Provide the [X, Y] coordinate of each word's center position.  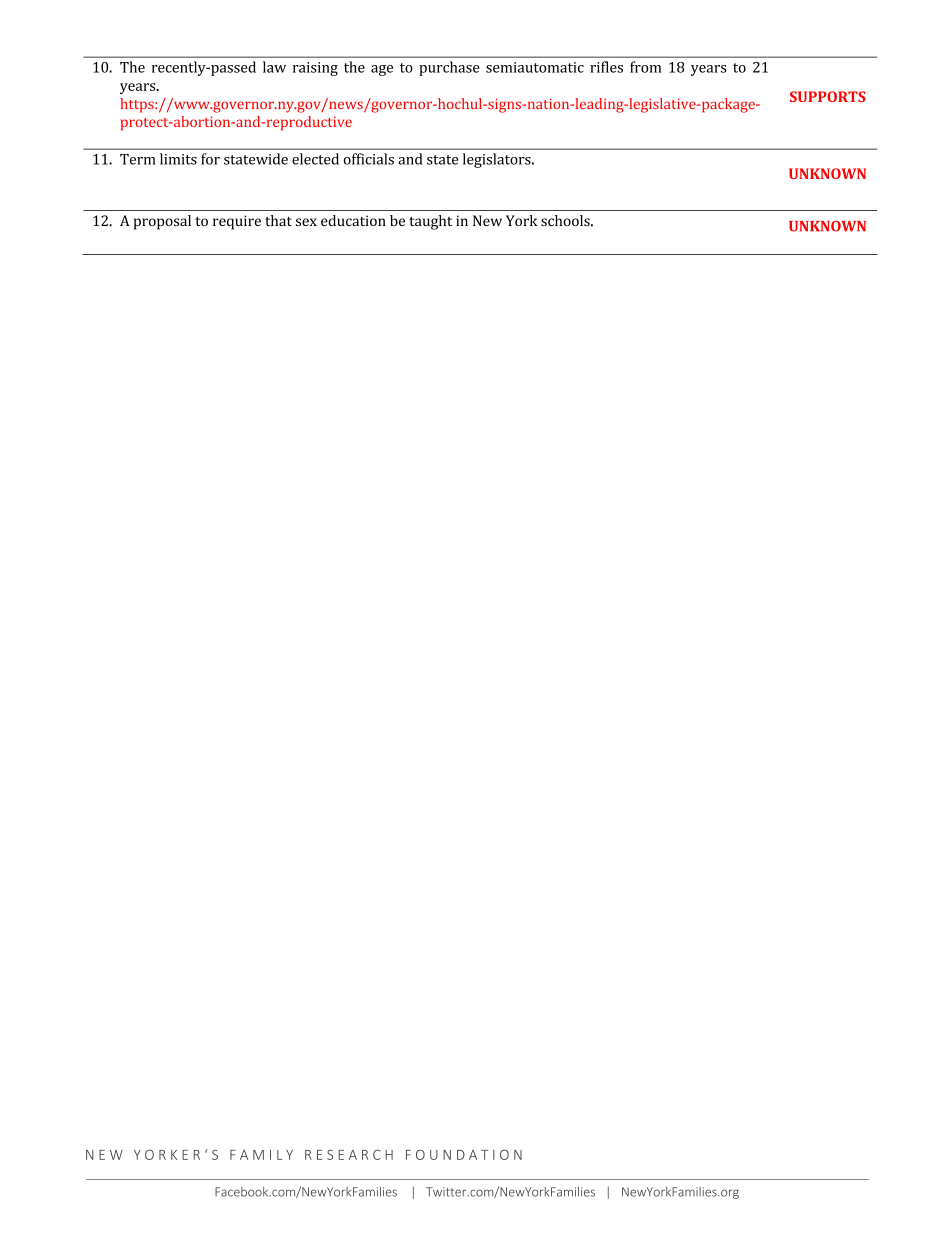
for [210, 159]
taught [430, 222]
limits [178, 159]
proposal [162, 222]
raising [315, 69]
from [646, 67]
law [274, 67]
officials [368, 159]
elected [315, 159]
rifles [606, 67]
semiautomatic [535, 67]
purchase [449, 68]
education [353, 220]
